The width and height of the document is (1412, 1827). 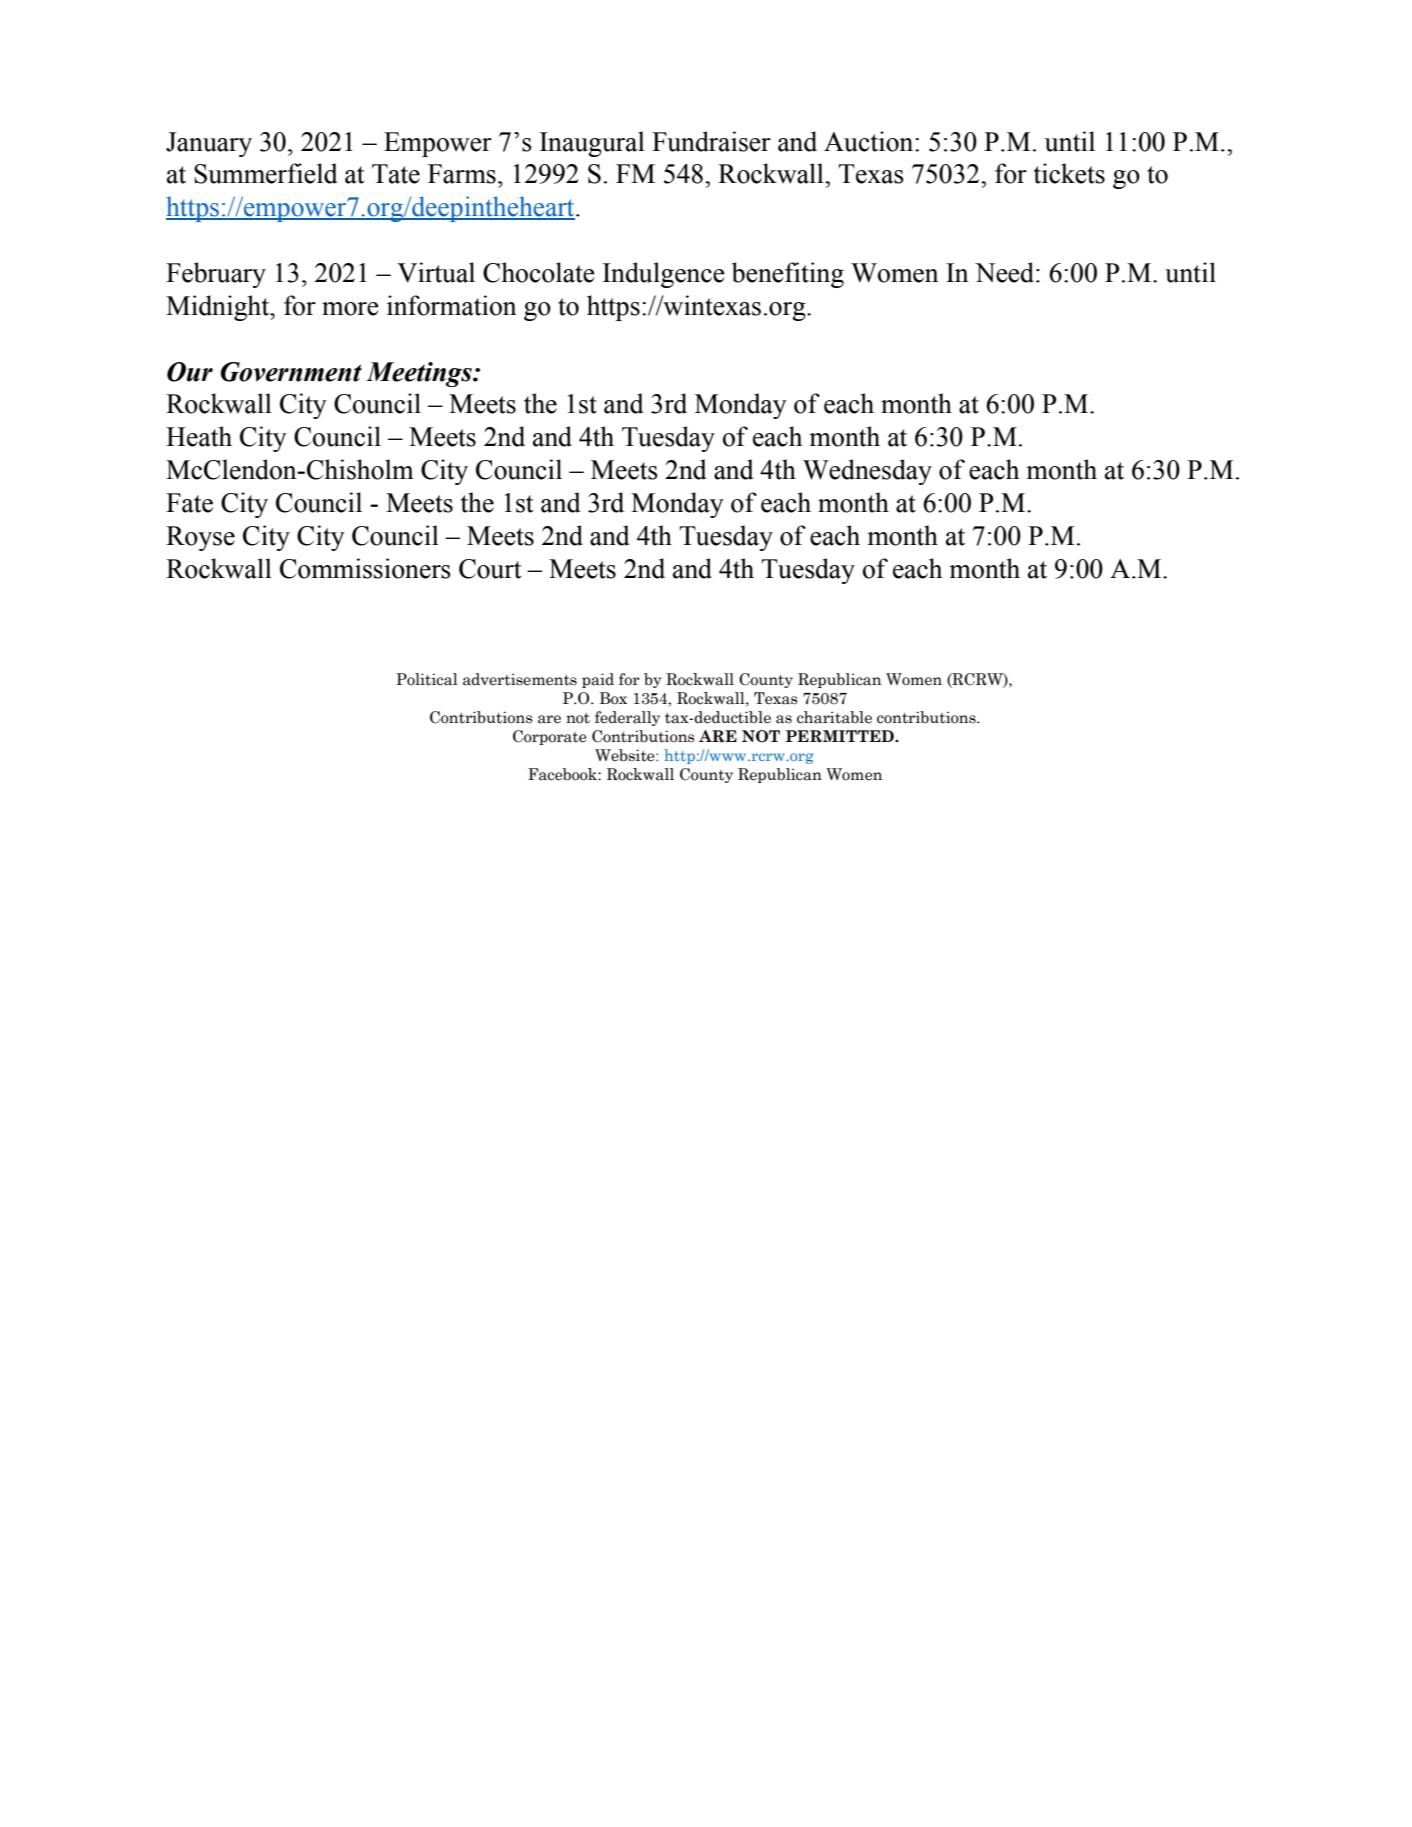 What do you see at coordinates (870, 141) in the document?
I see `Auction` at bounding box center [870, 141].
